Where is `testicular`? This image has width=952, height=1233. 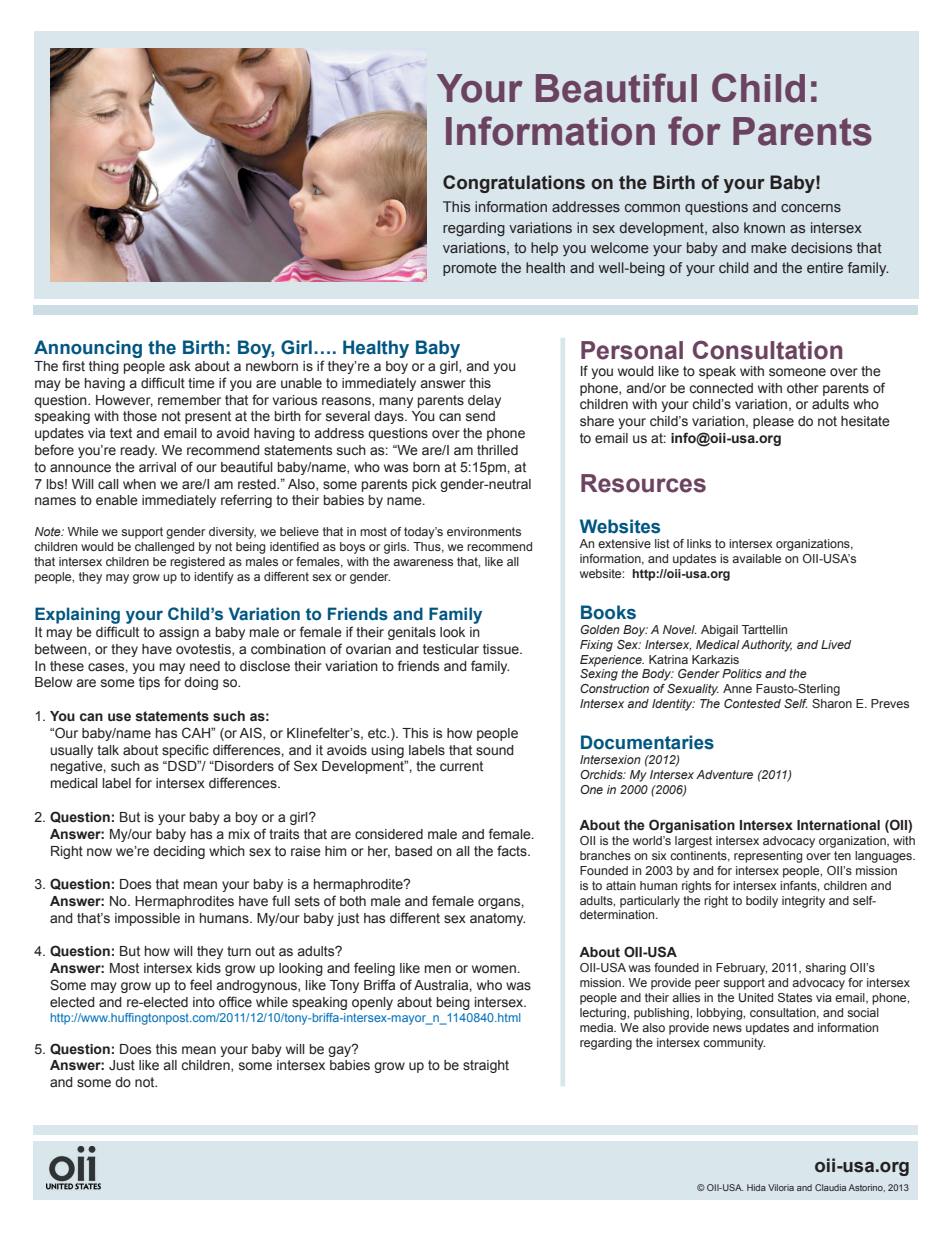
testicular is located at coordinates (451, 649).
